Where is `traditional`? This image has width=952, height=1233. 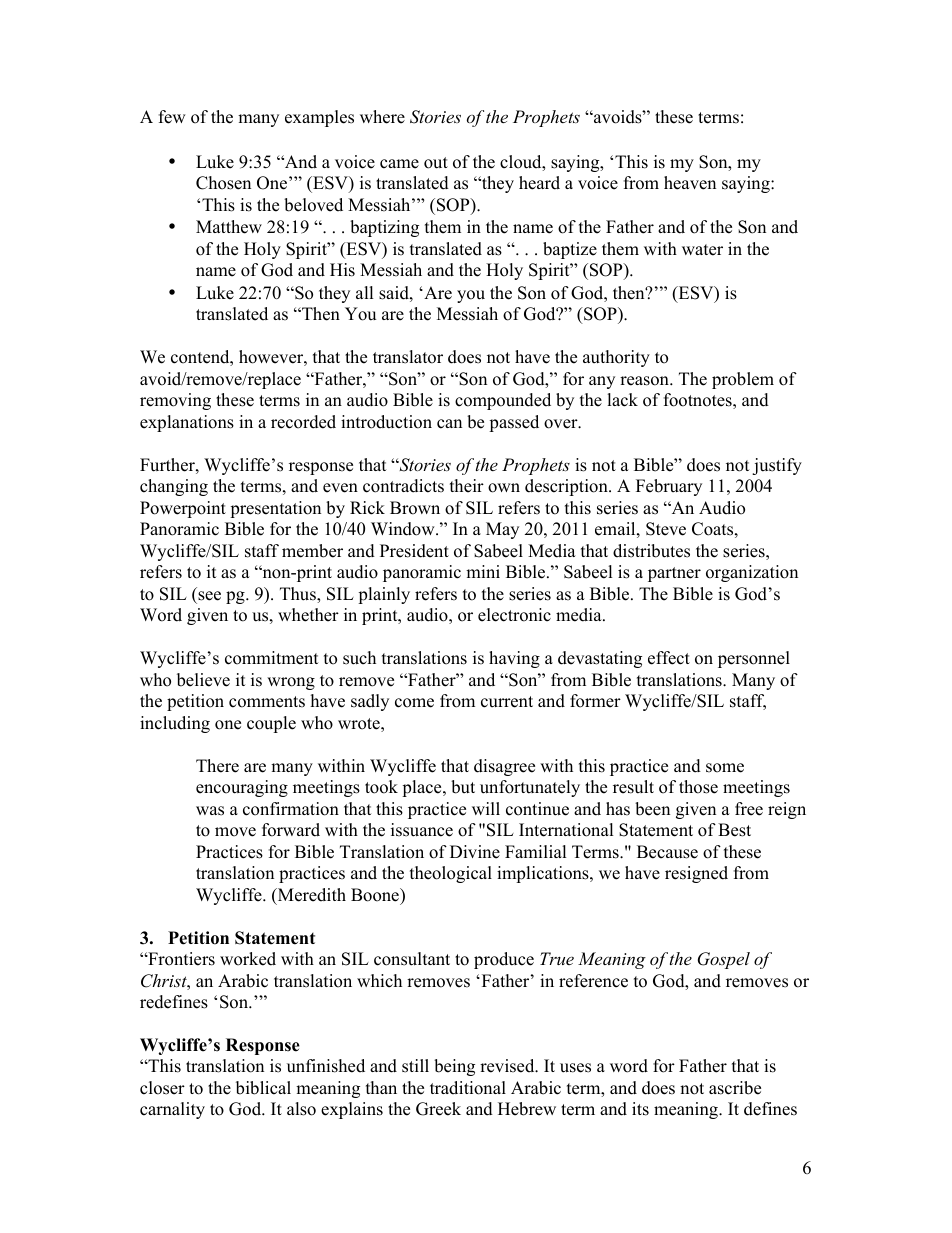
traditional is located at coordinates (468, 1088).
